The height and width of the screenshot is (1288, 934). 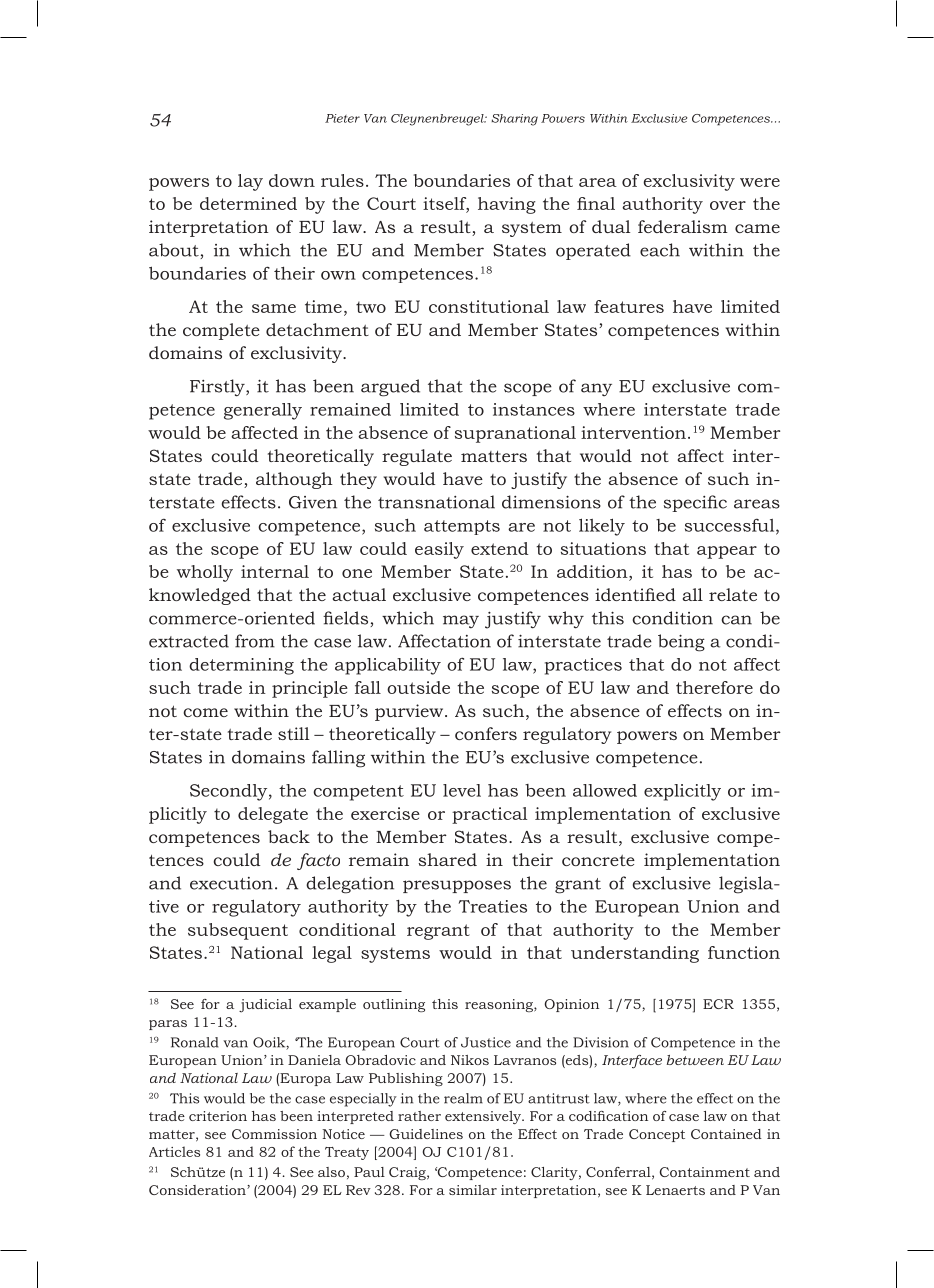 I want to click on practical, so click(x=489, y=815).
